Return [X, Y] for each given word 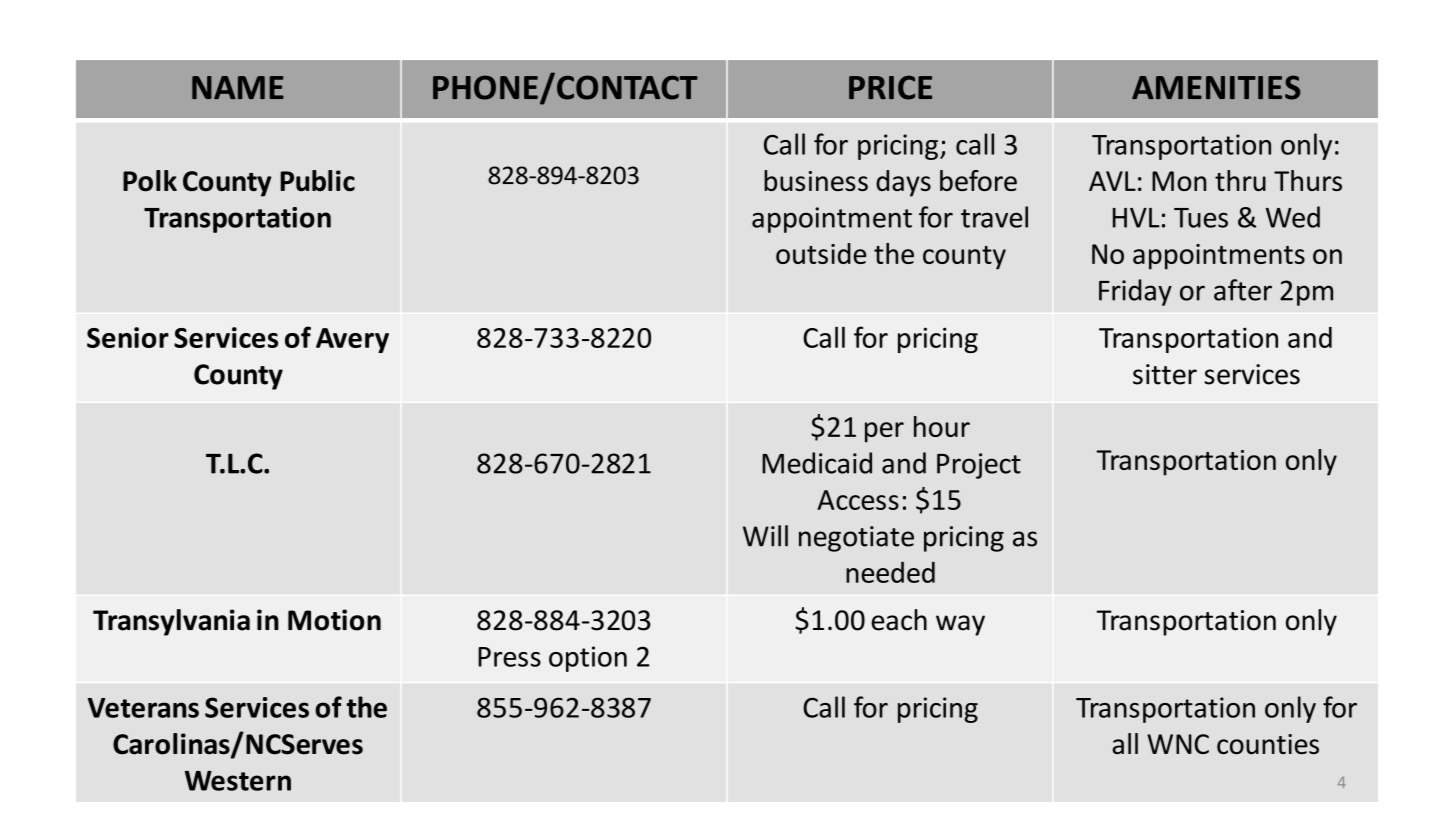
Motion [334, 620]
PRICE [890, 87]
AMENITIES [1216, 87]
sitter [1165, 374]
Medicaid [817, 463]
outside [821, 253]
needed [890, 572]
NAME [238, 87]
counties [1268, 744]
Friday [1135, 292]
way [960, 625]
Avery [352, 340]
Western [238, 781]
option [588, 659]
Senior [128, 337]
